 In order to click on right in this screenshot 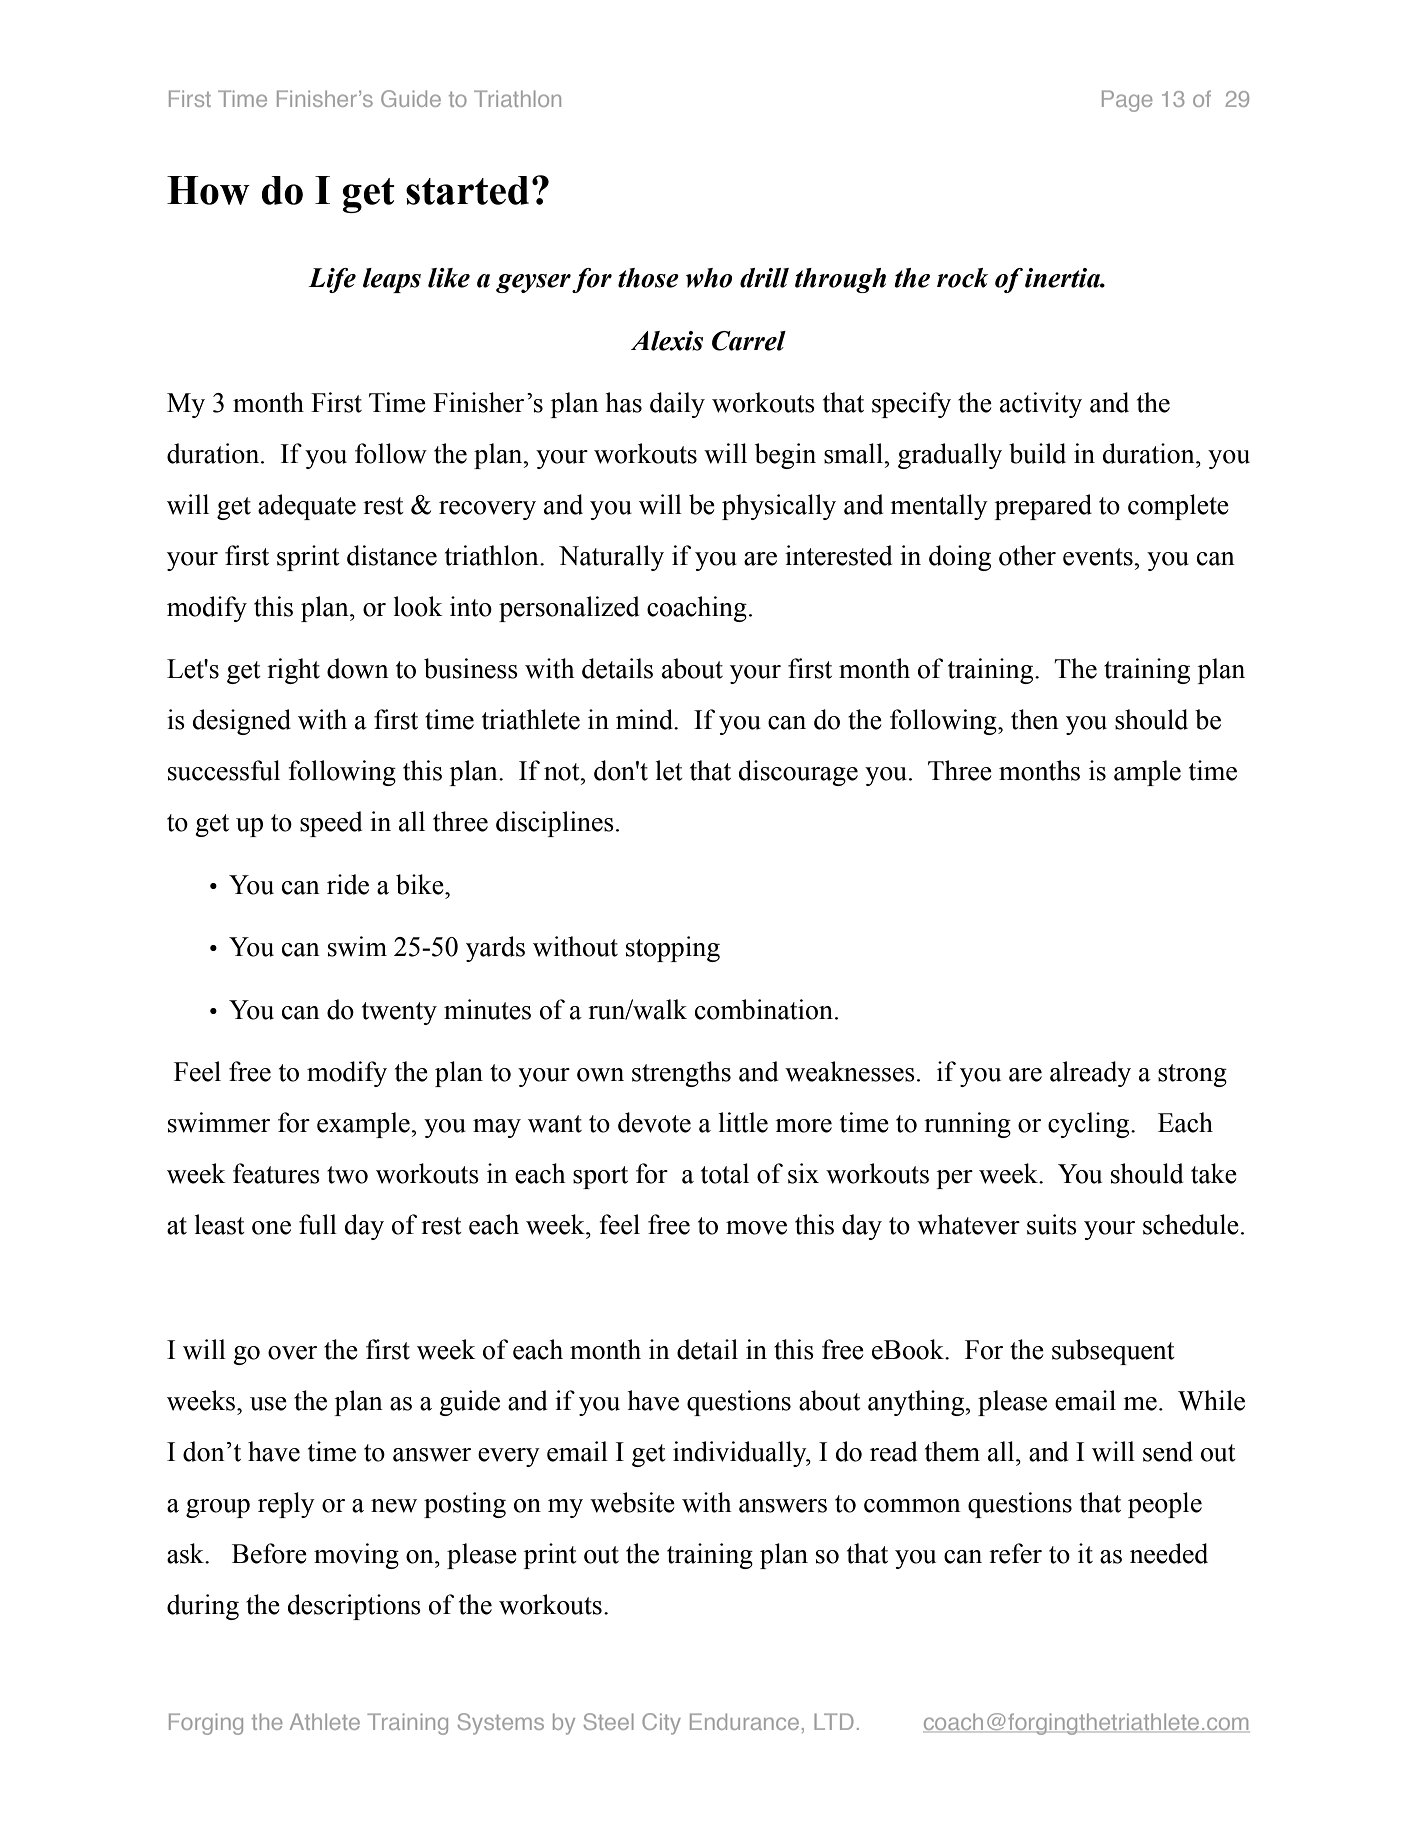, I will do `click(293, 671)`.
